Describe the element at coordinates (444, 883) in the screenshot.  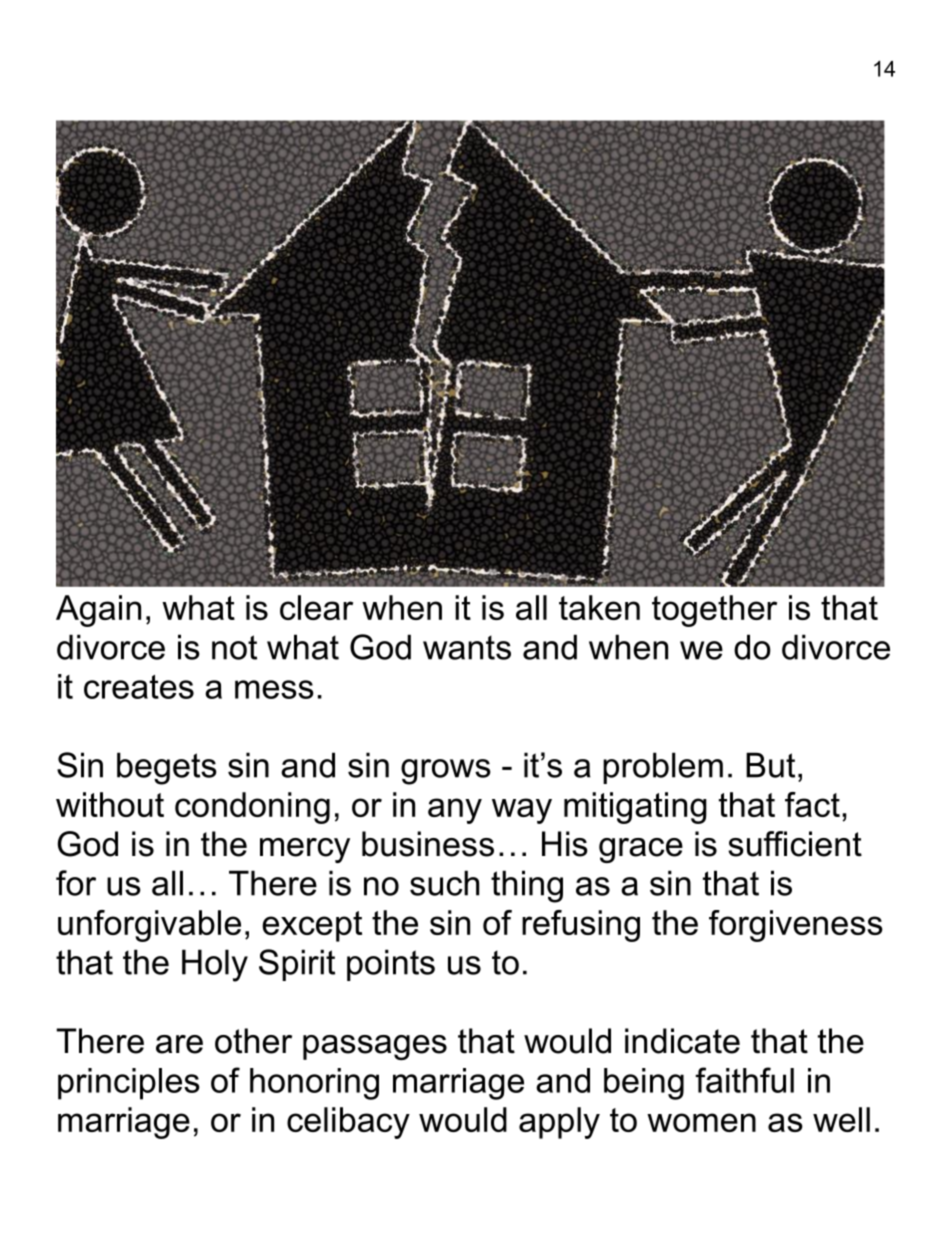
I see `such` at that location.
